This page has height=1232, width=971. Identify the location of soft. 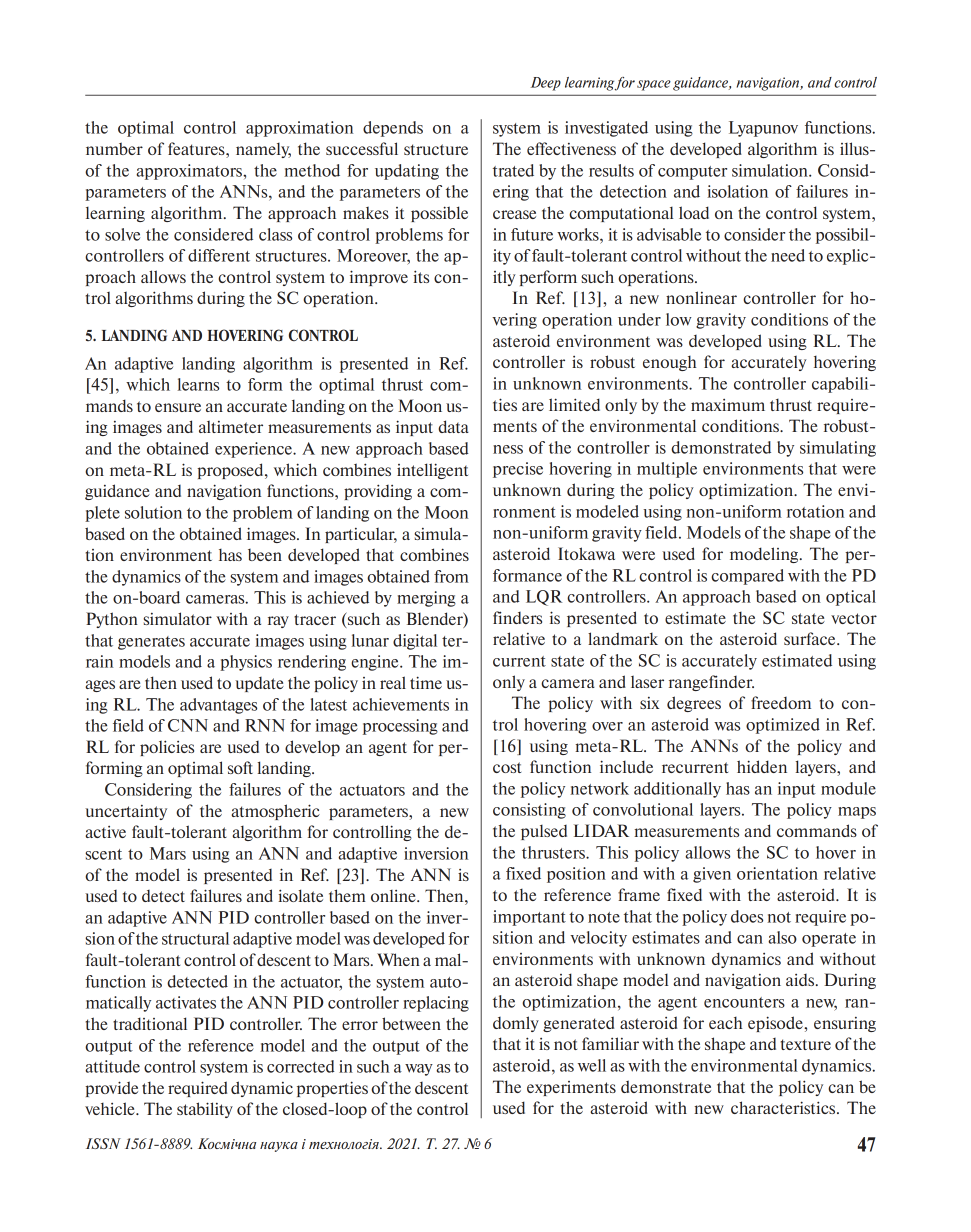
(240, 767).
